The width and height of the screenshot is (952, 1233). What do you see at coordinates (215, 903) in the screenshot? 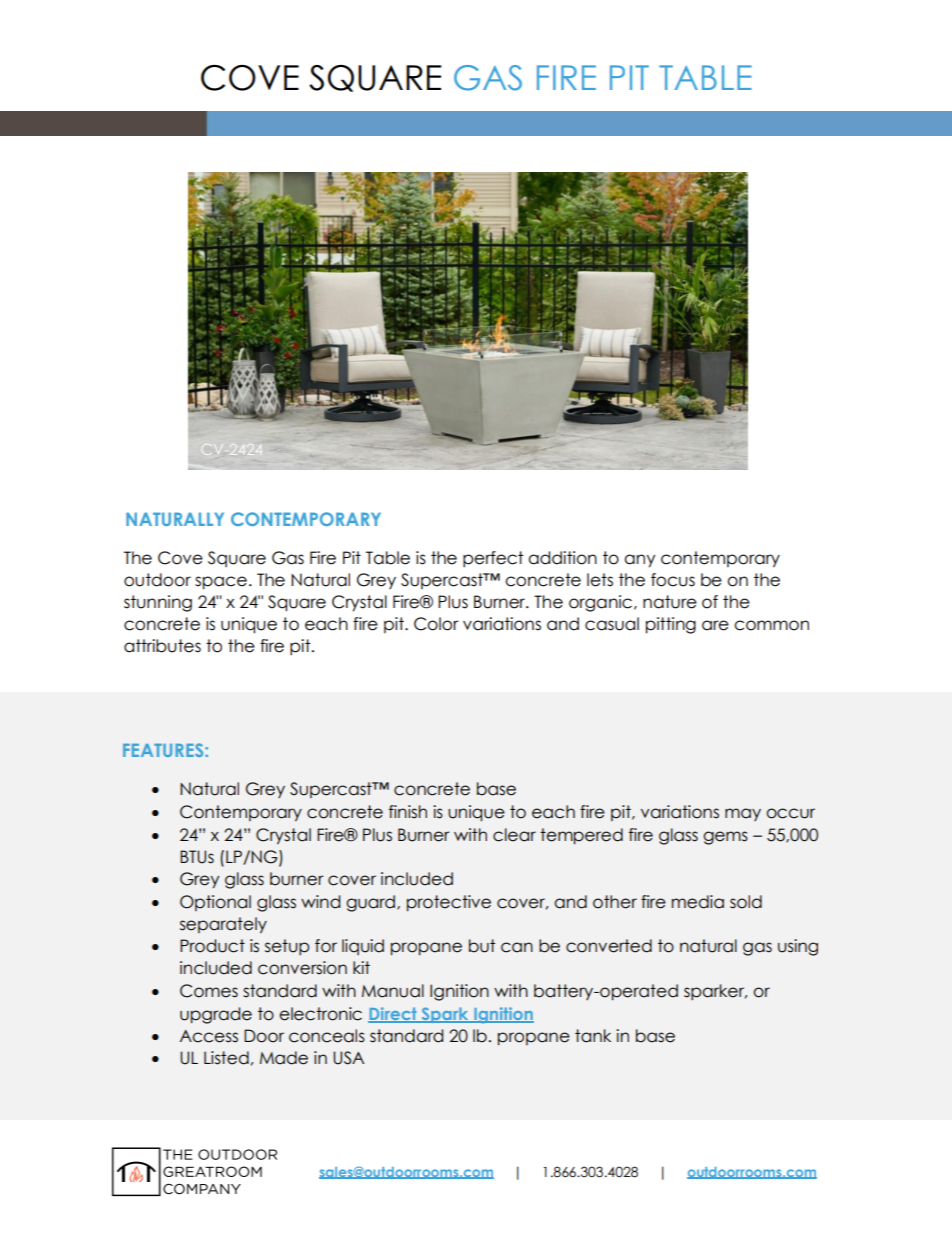
I see `Optional` at bounding box center [215, 903].
